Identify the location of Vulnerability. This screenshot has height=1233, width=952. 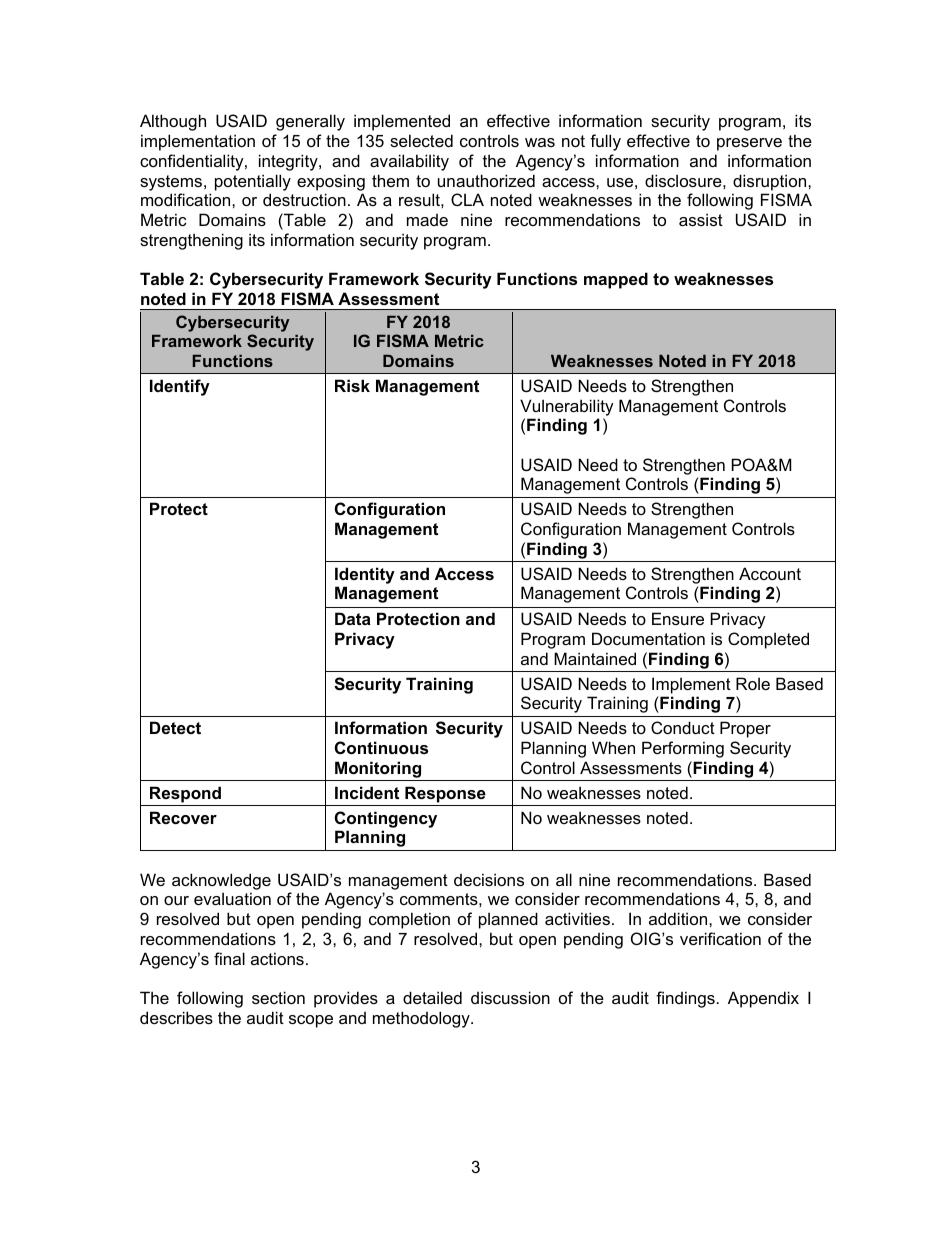
(567, 407).
